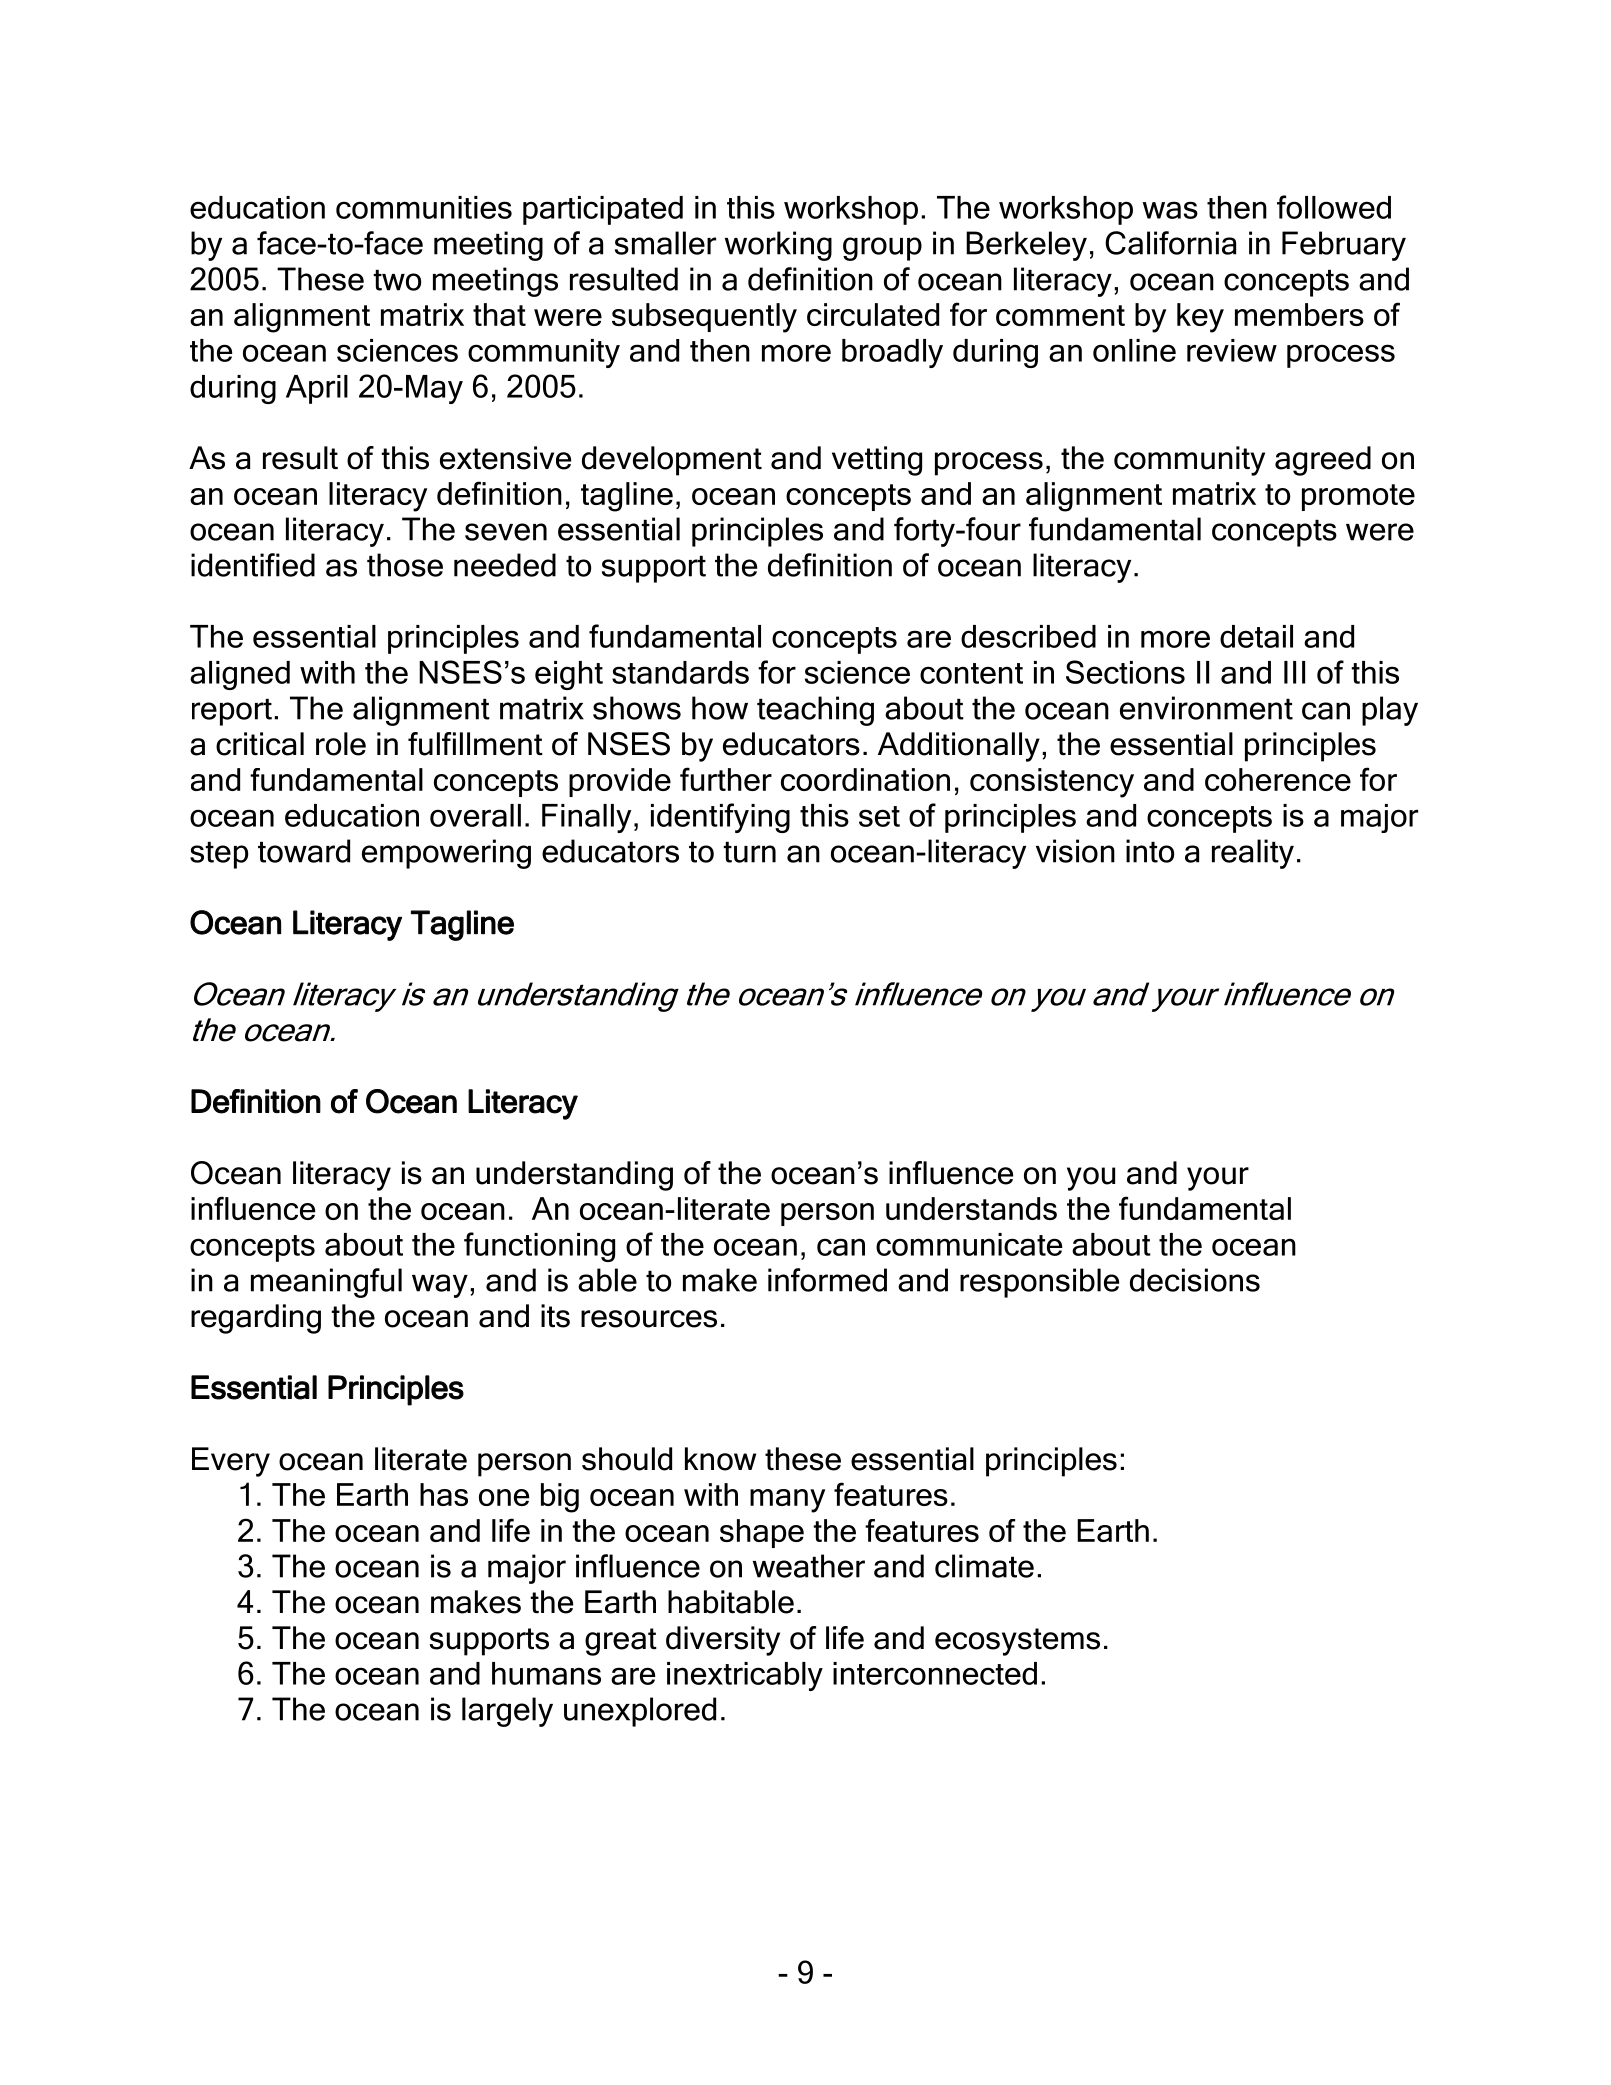 The height and width of the document is (2085, 1611). I want to click on inextricably, so click(745, 1676).
